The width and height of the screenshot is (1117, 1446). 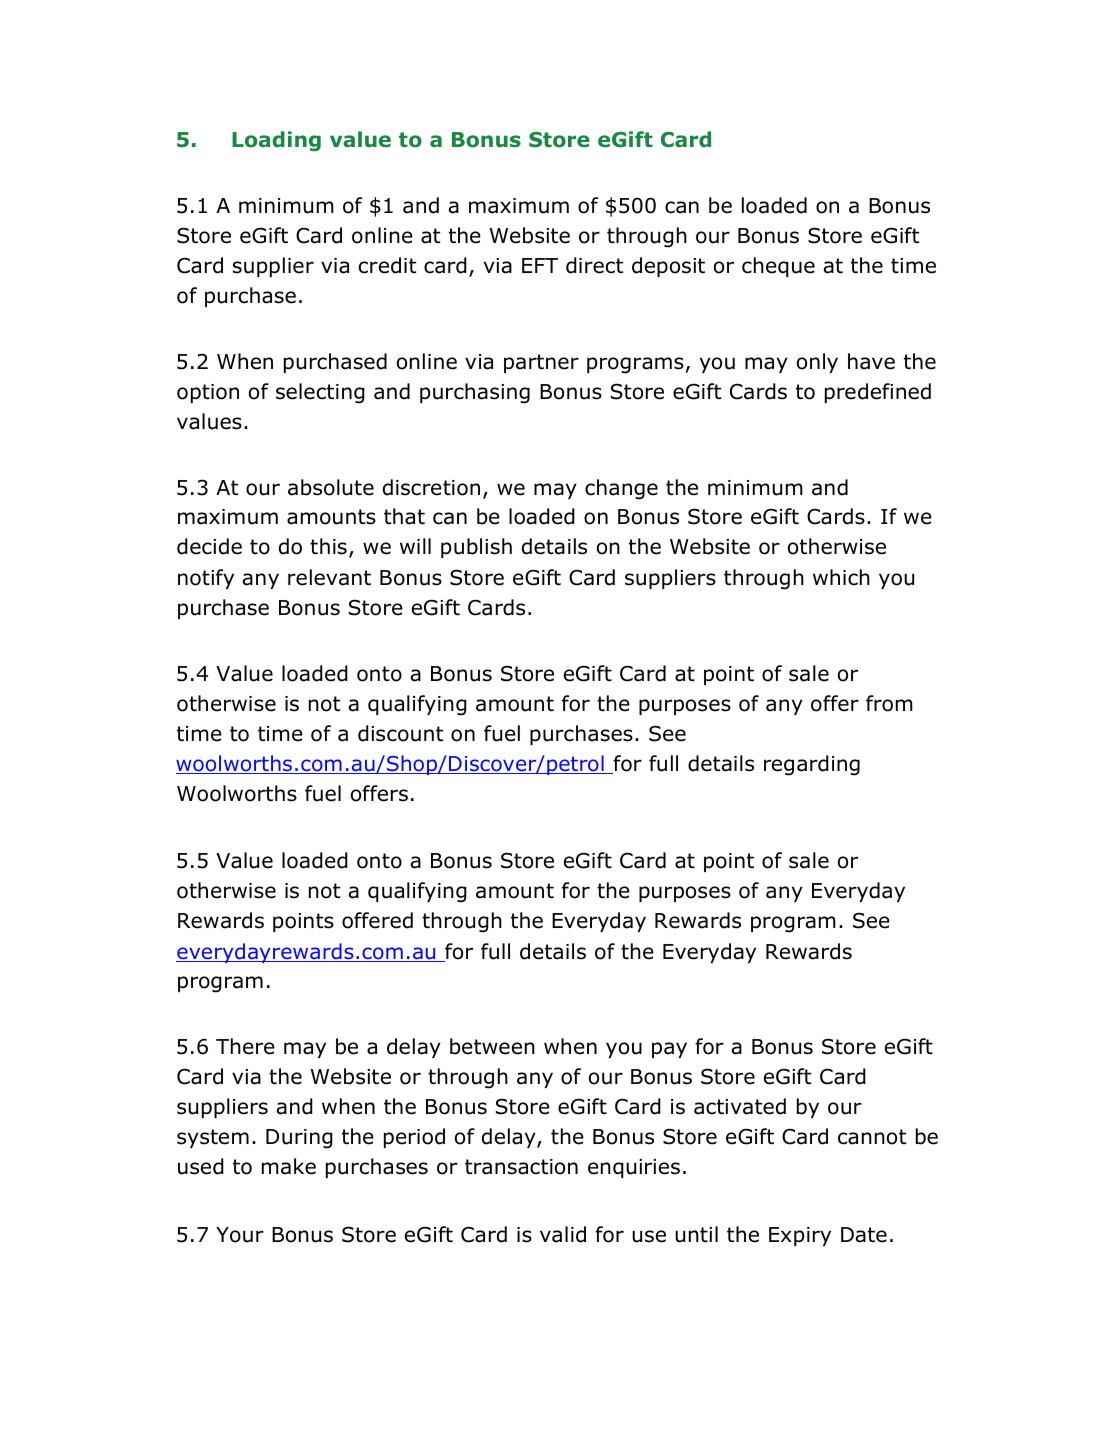 What do you see at coordinates (563, 1234) in the screenshot?
I see `valid` at bounding box center [563, 1234].
